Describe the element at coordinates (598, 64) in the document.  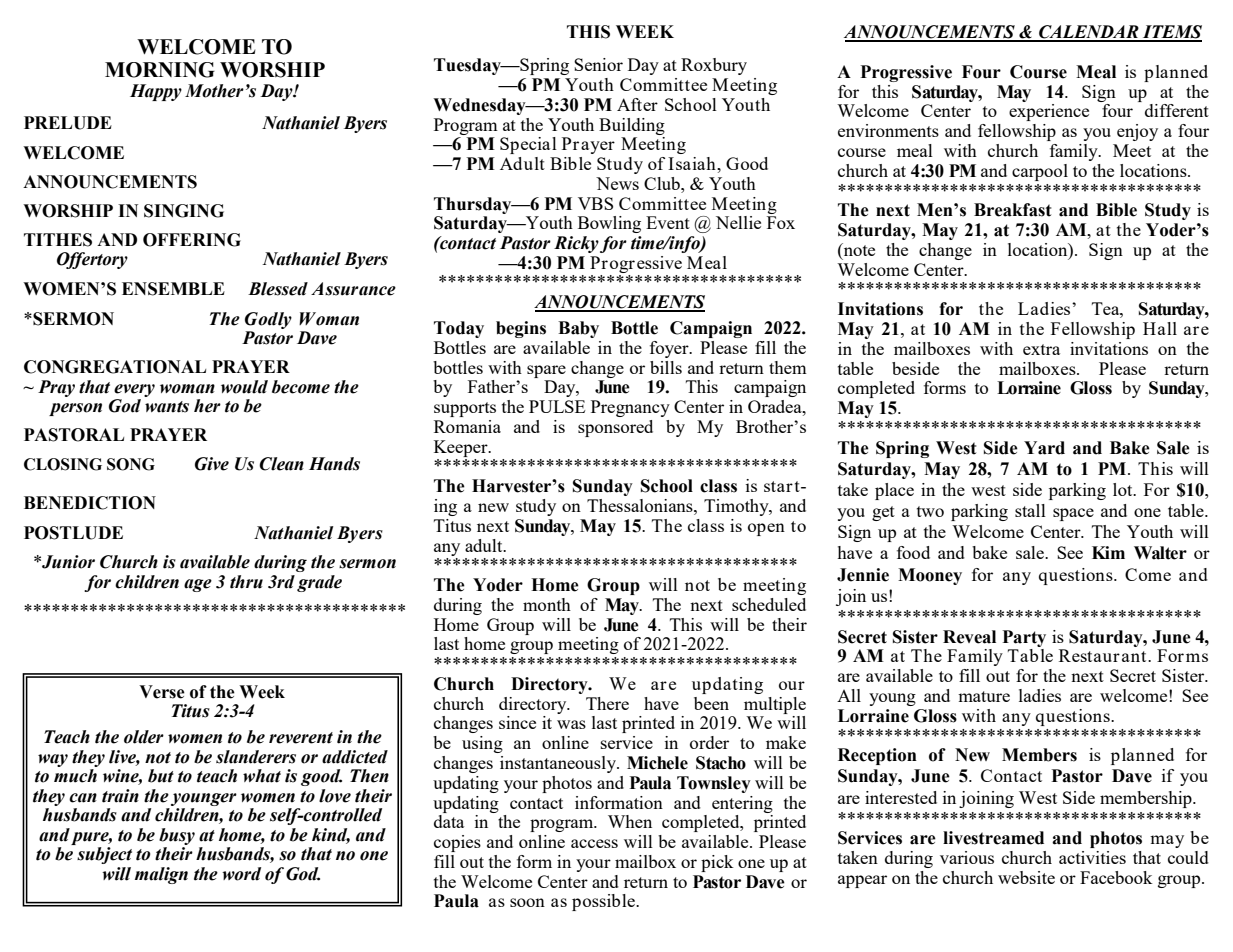
I see `Senior` at that location.
